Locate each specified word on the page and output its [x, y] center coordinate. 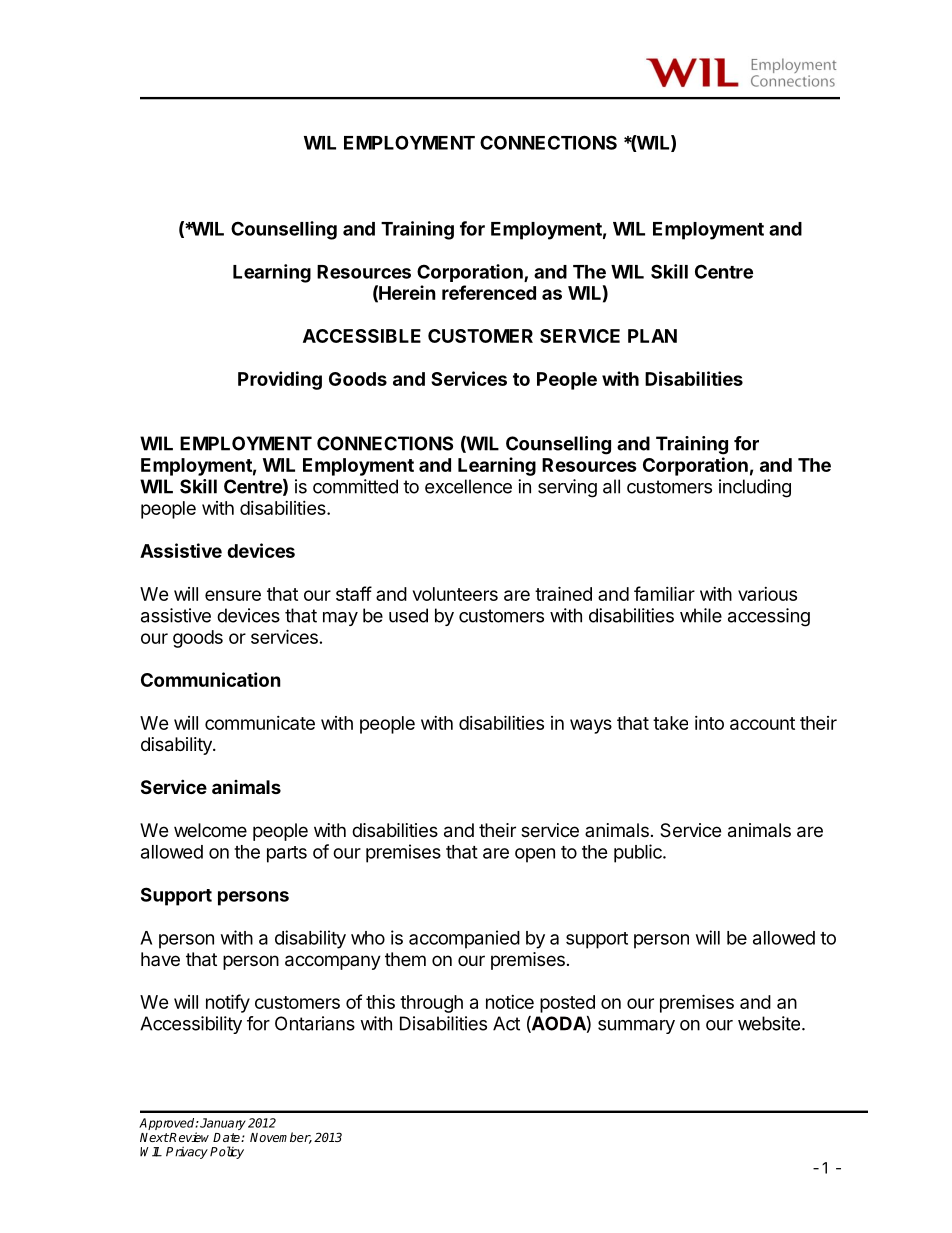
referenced [489, 292]
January [223, 1124]
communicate [260, 723]
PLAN [652, 336]
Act [506, 1023]
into [709, 723]
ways [591, 726]
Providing [280, 380]
